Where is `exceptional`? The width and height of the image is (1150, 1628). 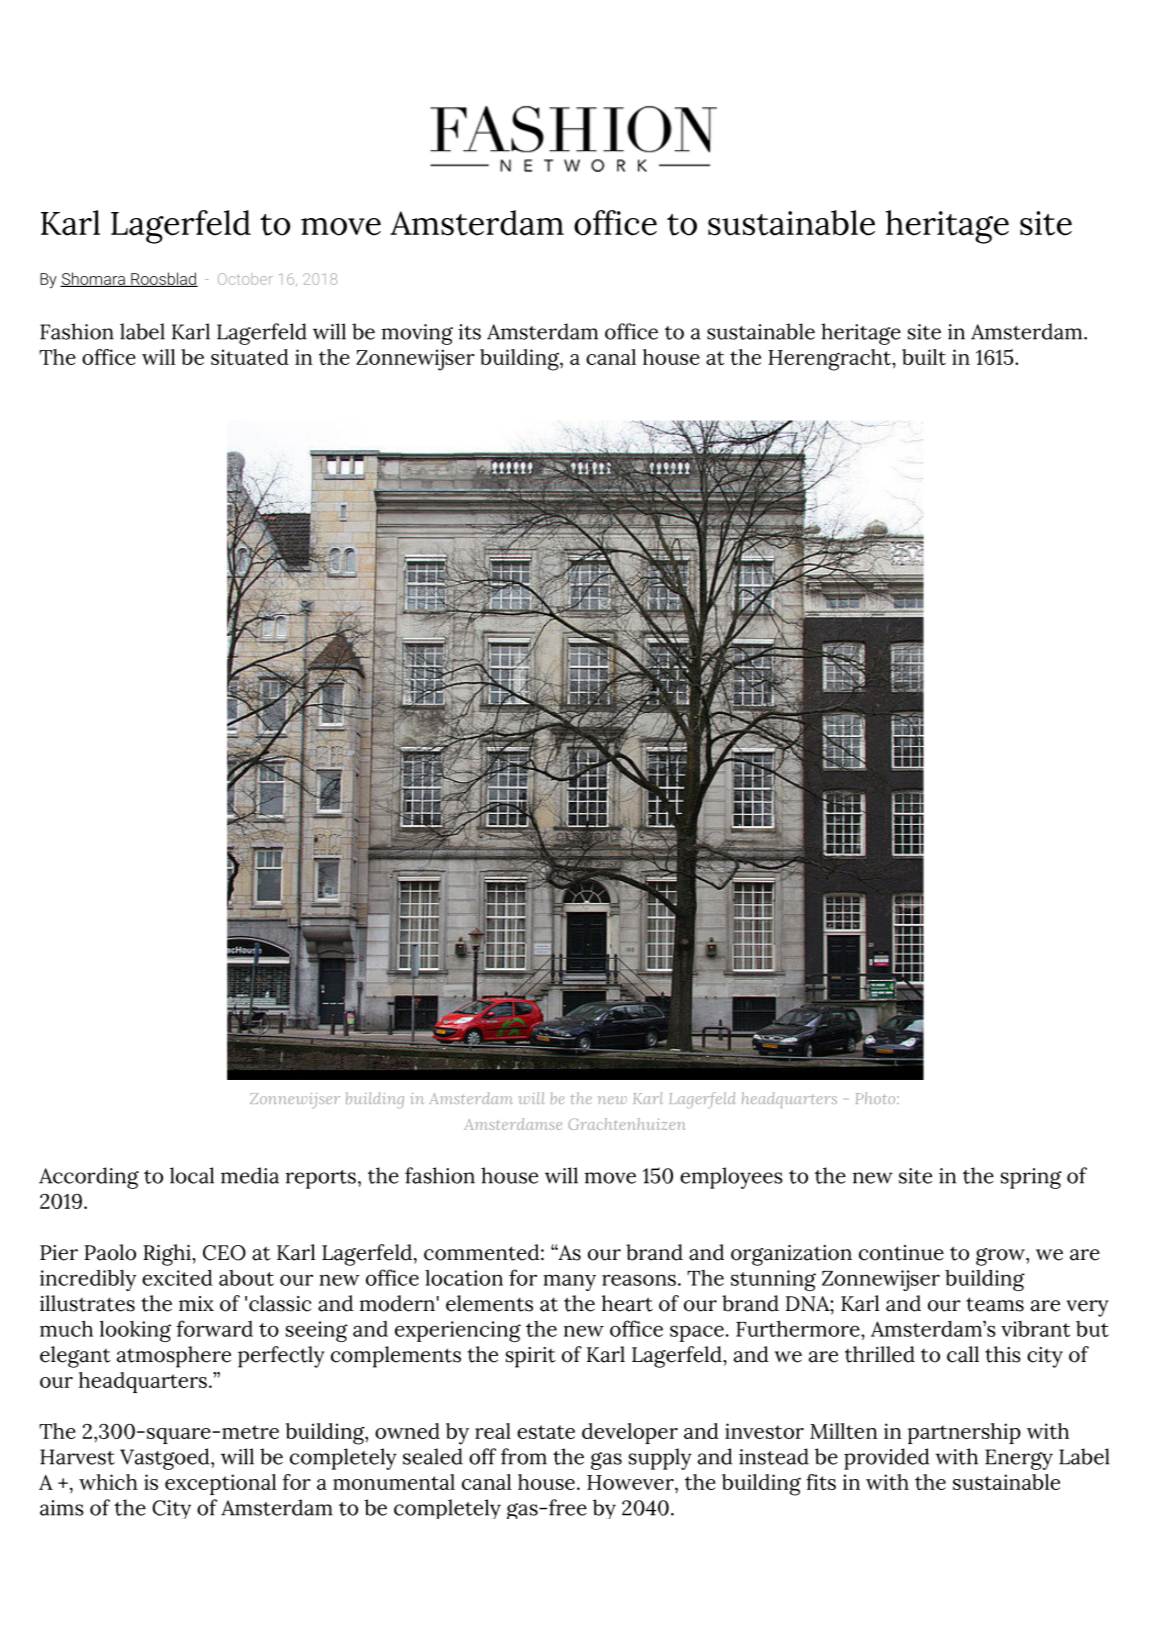 exceptional is located at coordinates (220, 1484).
